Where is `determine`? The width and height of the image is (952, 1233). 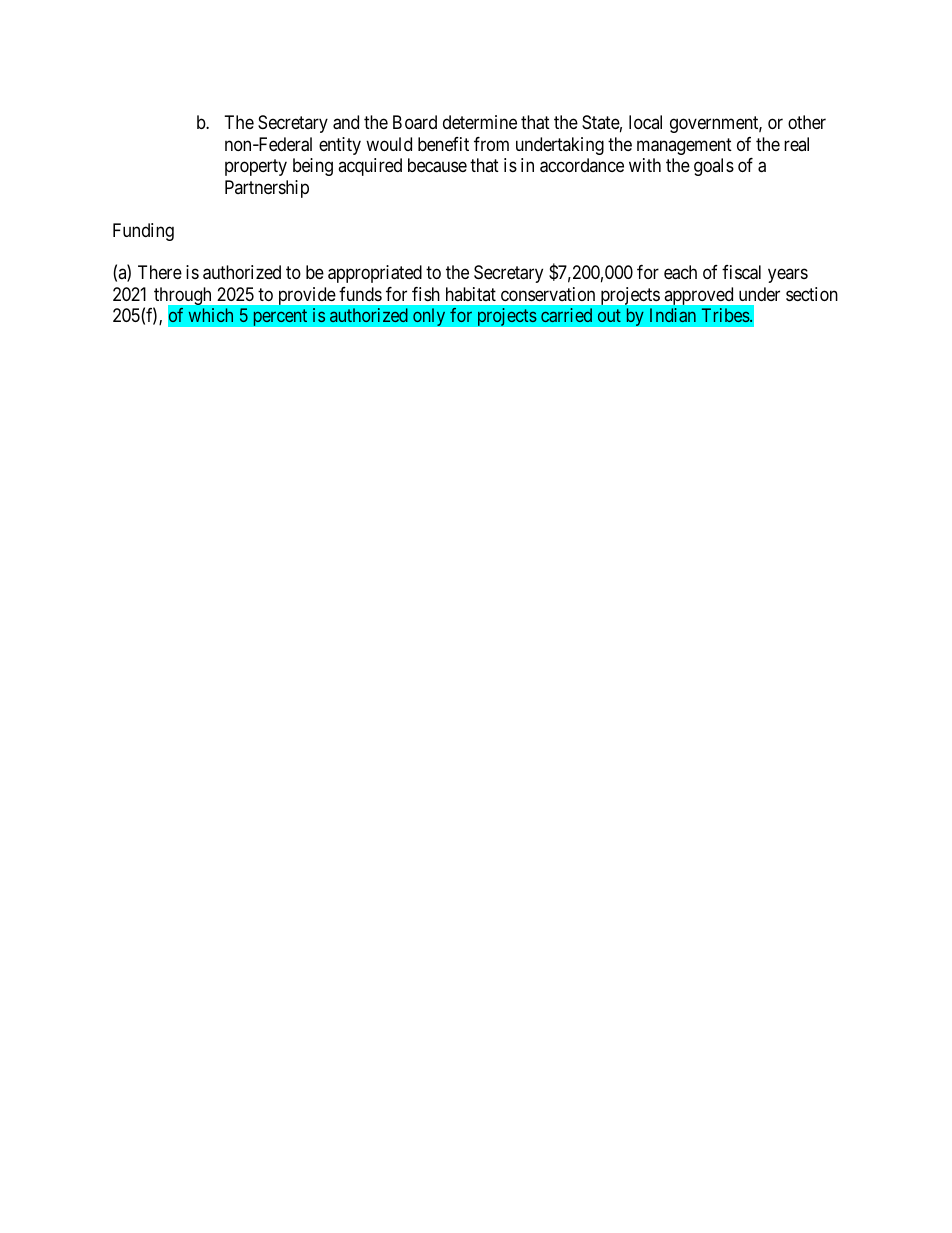 determine is located at coordinates (480, 122).
